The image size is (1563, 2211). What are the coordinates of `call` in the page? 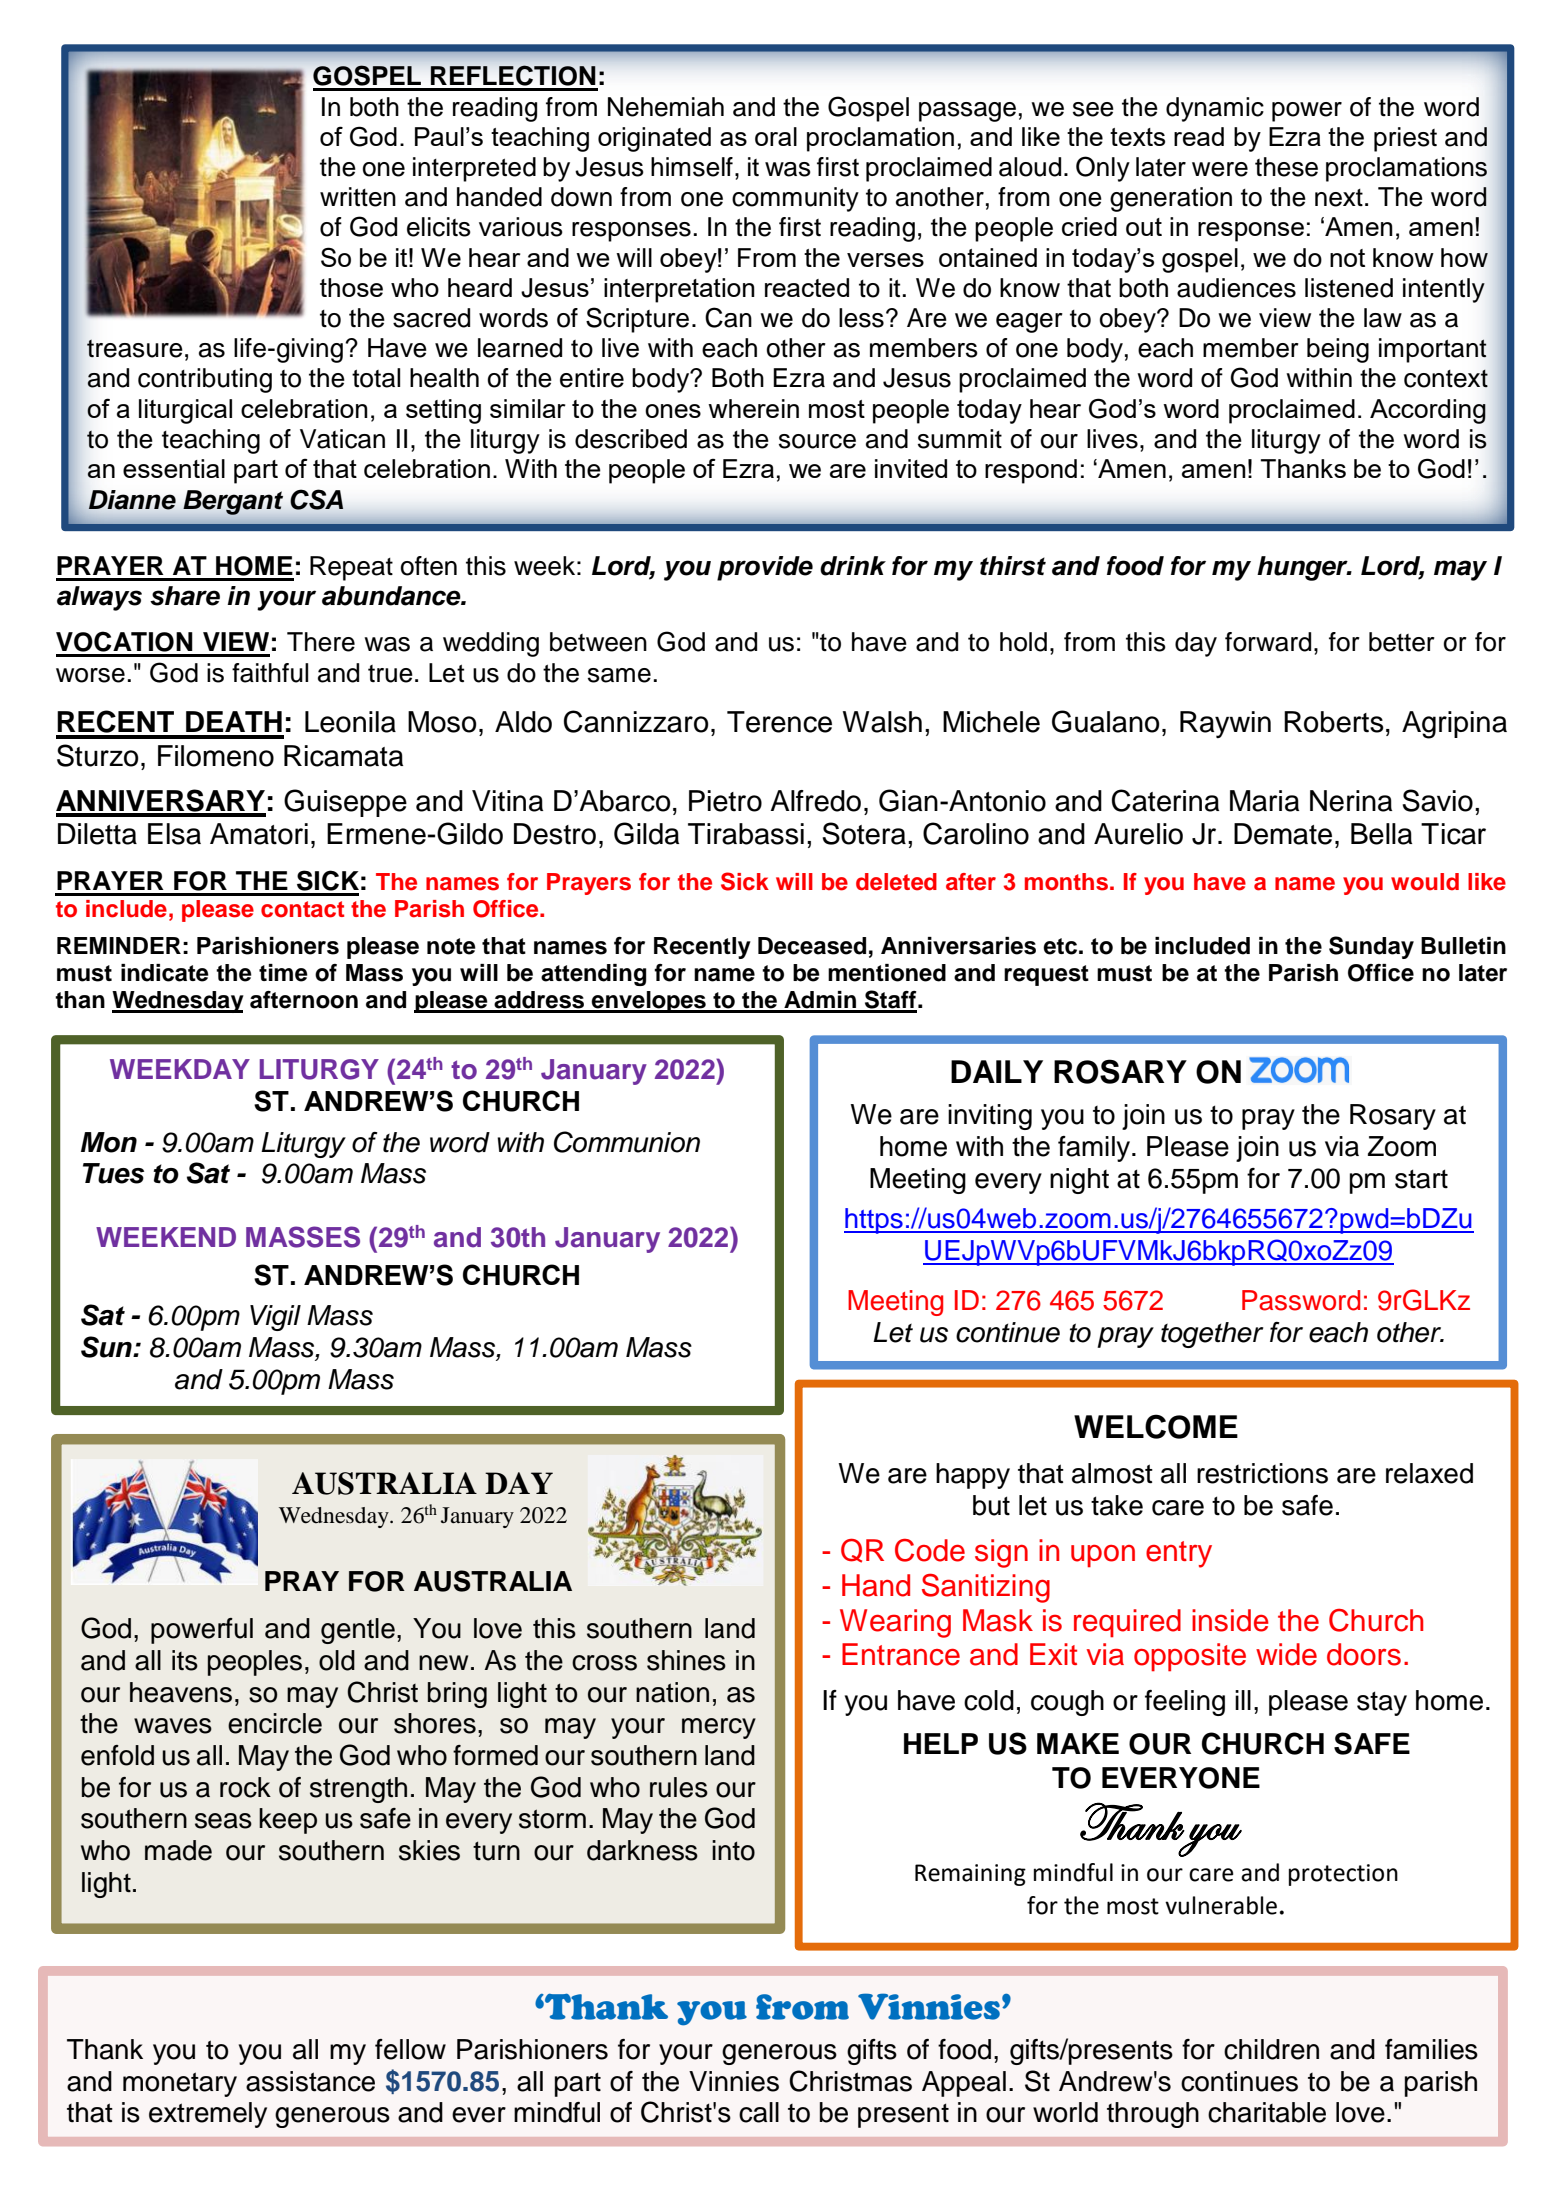 It's located at (759, 2112).
